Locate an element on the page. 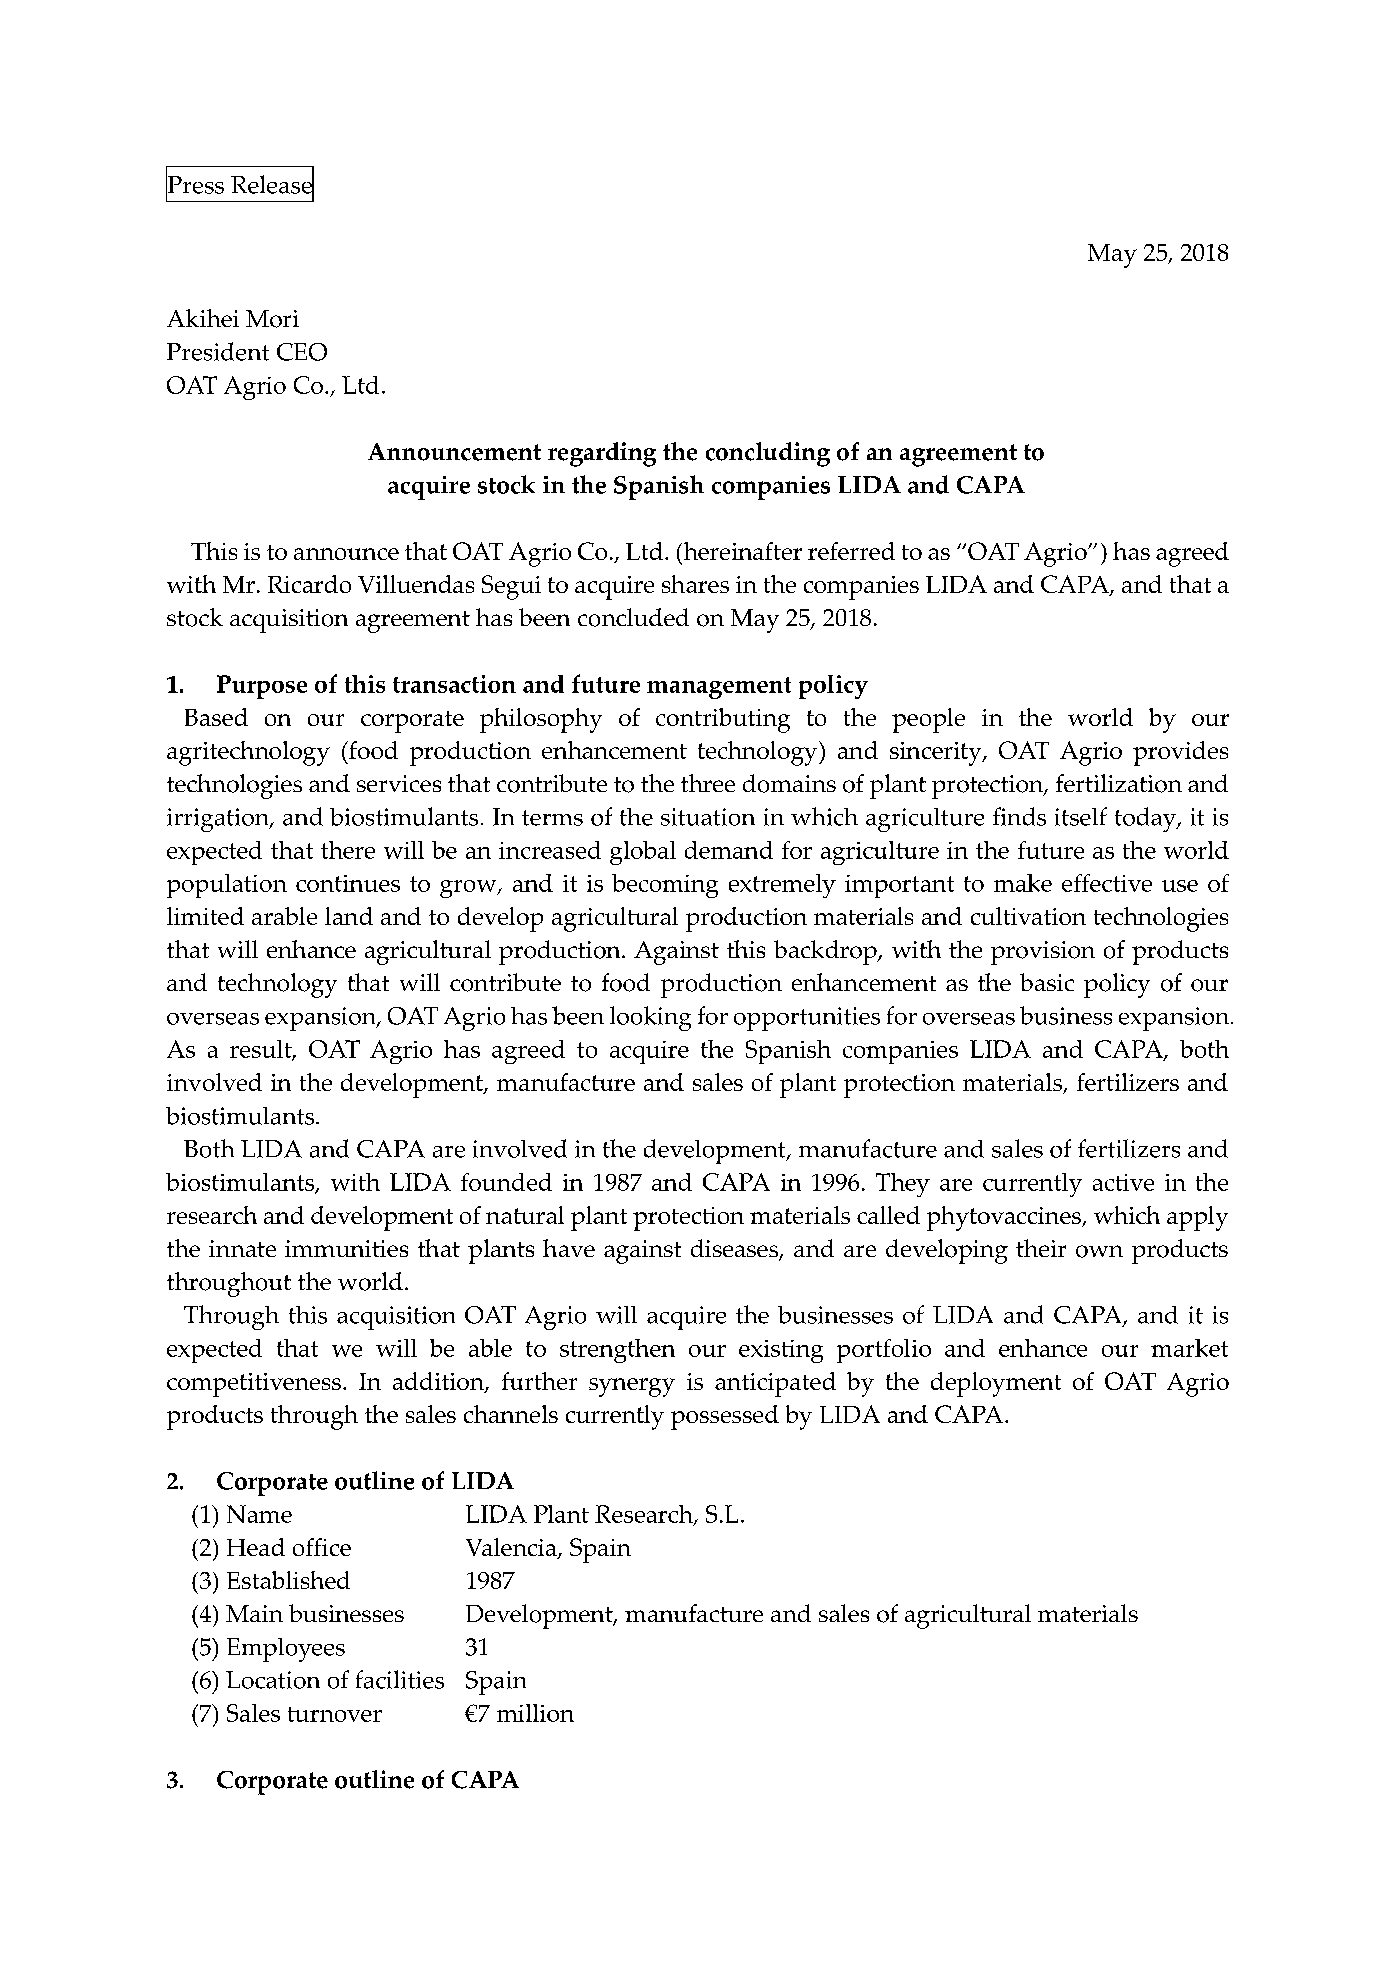 Image resolution: width=1395 pixels, height=1973 pixels. concluding is located at coordinates (768, 454).
